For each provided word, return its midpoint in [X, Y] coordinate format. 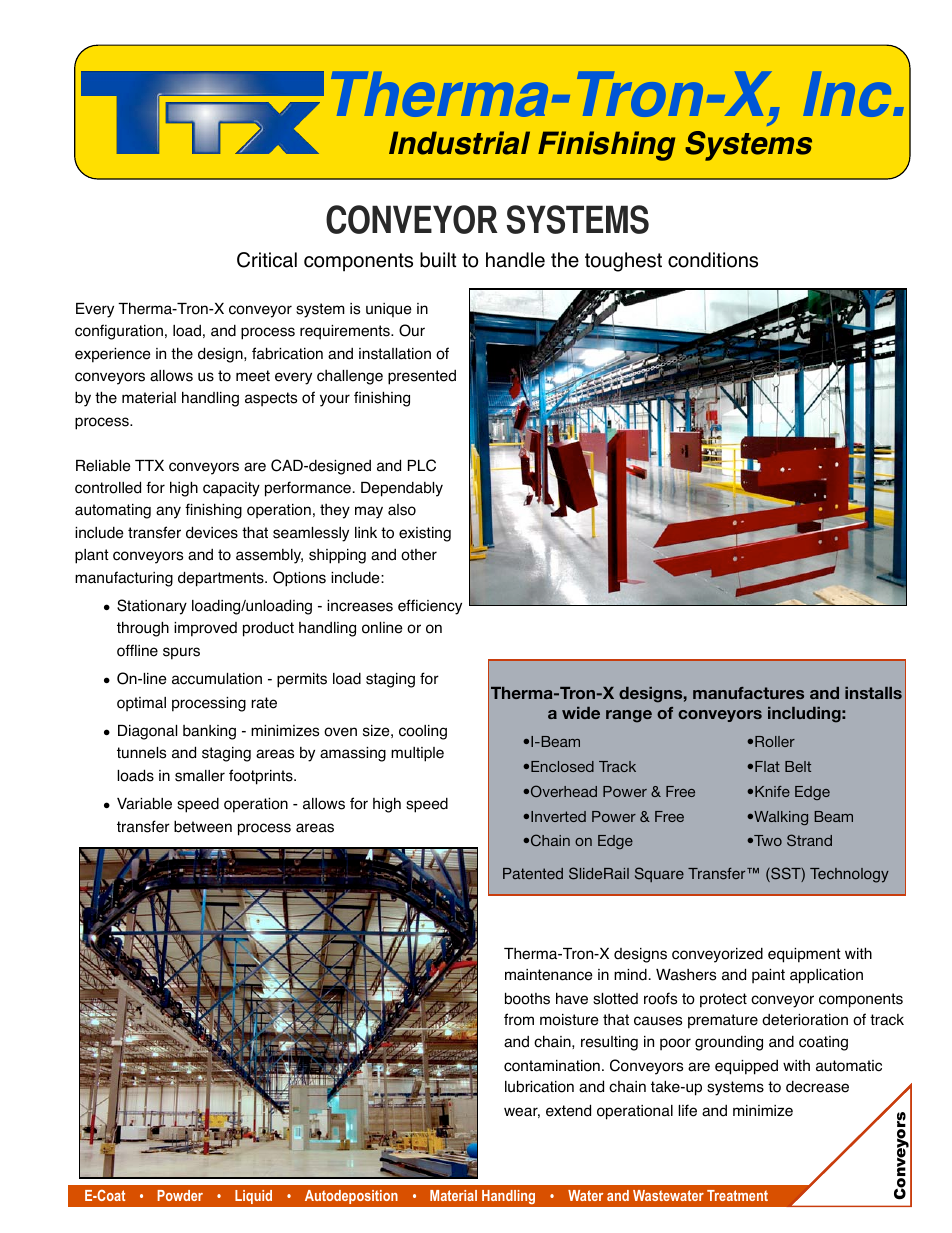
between [203, 826]
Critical [267, 260]
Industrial [459, 143]
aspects [271, 399]
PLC [422, 465]
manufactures [748, 693]
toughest [623, 262]
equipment [804, 955]
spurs [181, 653]
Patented [533, 873]
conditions [713, 260]
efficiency [430, 607]
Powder [180, 1195]
